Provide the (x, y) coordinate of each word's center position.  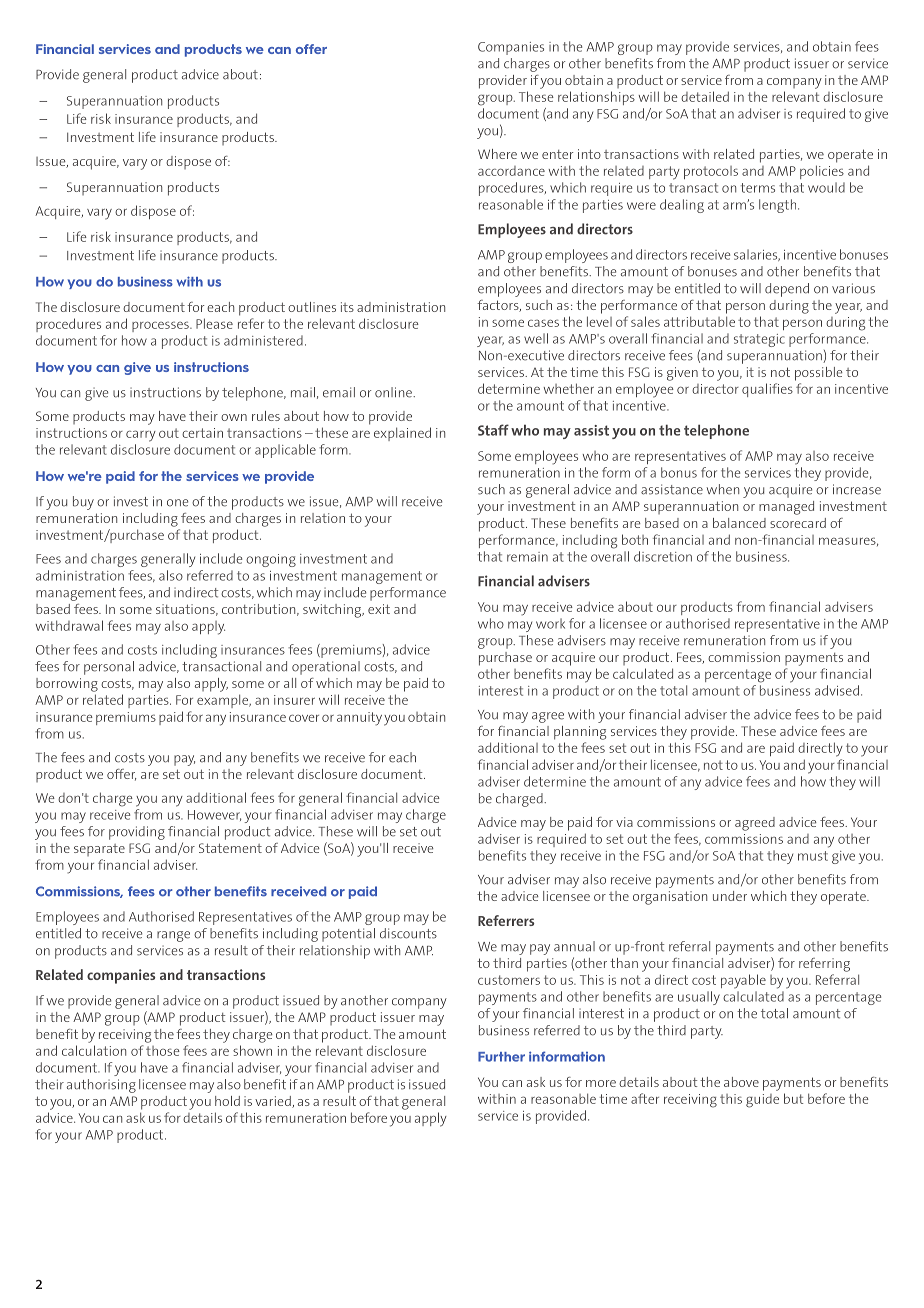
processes (161, 326)
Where (497, 154)
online (394, 392)
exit (379, 609)
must (813, 856)
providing (137, 833)
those (163, 1051)
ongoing (271, 560)
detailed (705, 96)
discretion (663, 556)
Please (214, 323)
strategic (759, 340)
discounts (408, 933)
